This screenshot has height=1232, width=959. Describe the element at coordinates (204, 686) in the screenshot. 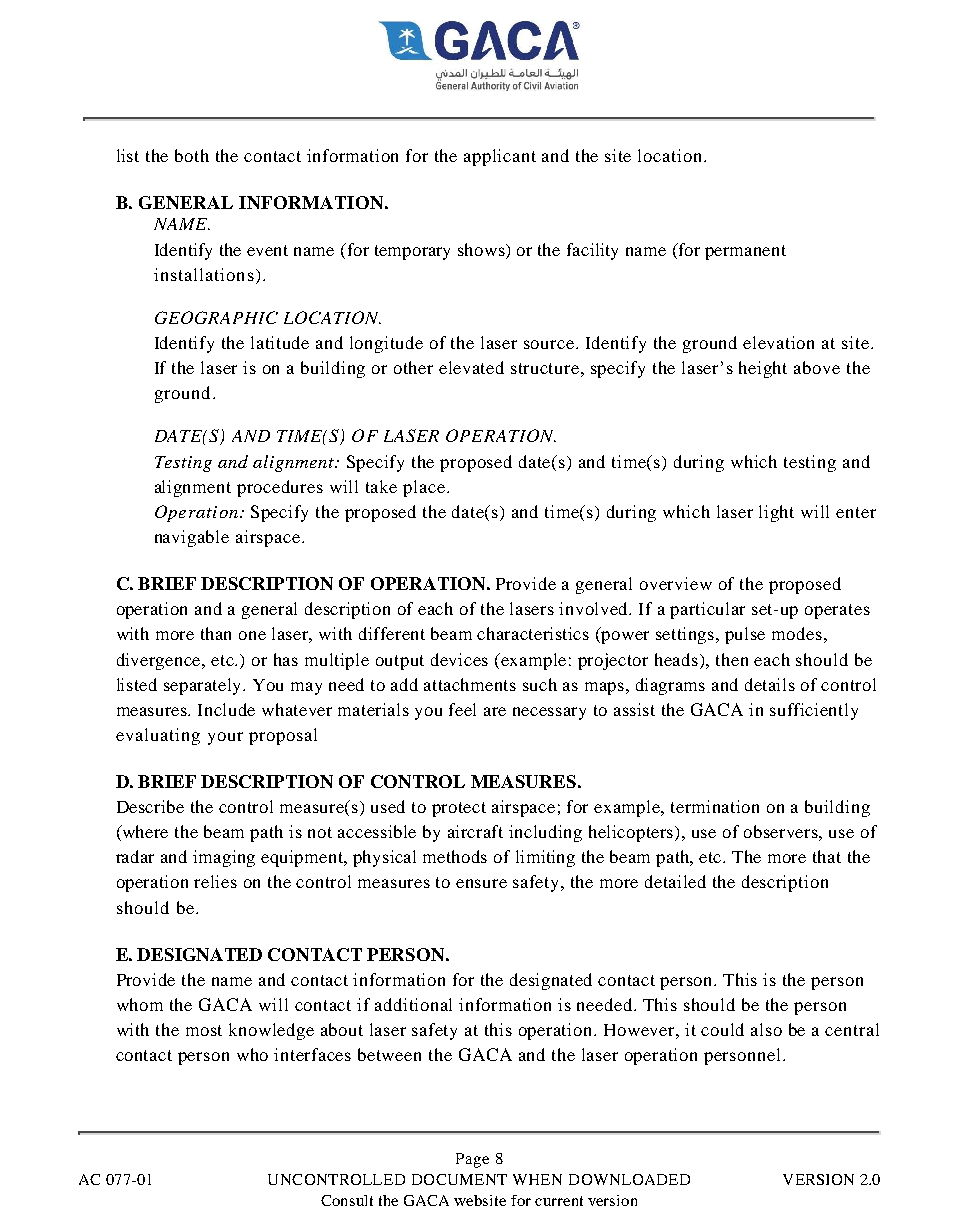

I see `separately` at that location.
